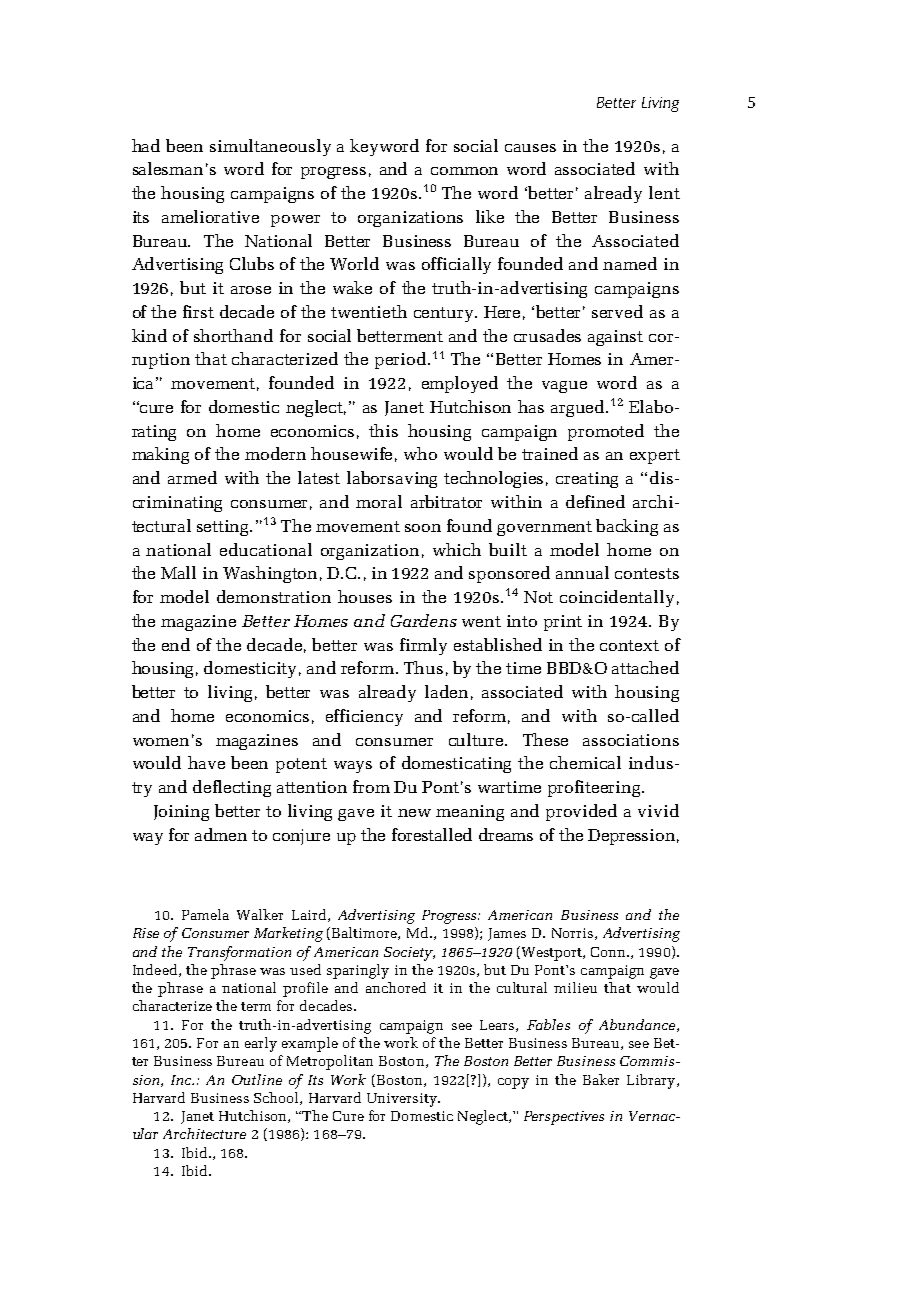 The height and width of the document is (1316, 921). Describe the element at coordinates (601, 1079) in the document. I see `Baker` at that location.
